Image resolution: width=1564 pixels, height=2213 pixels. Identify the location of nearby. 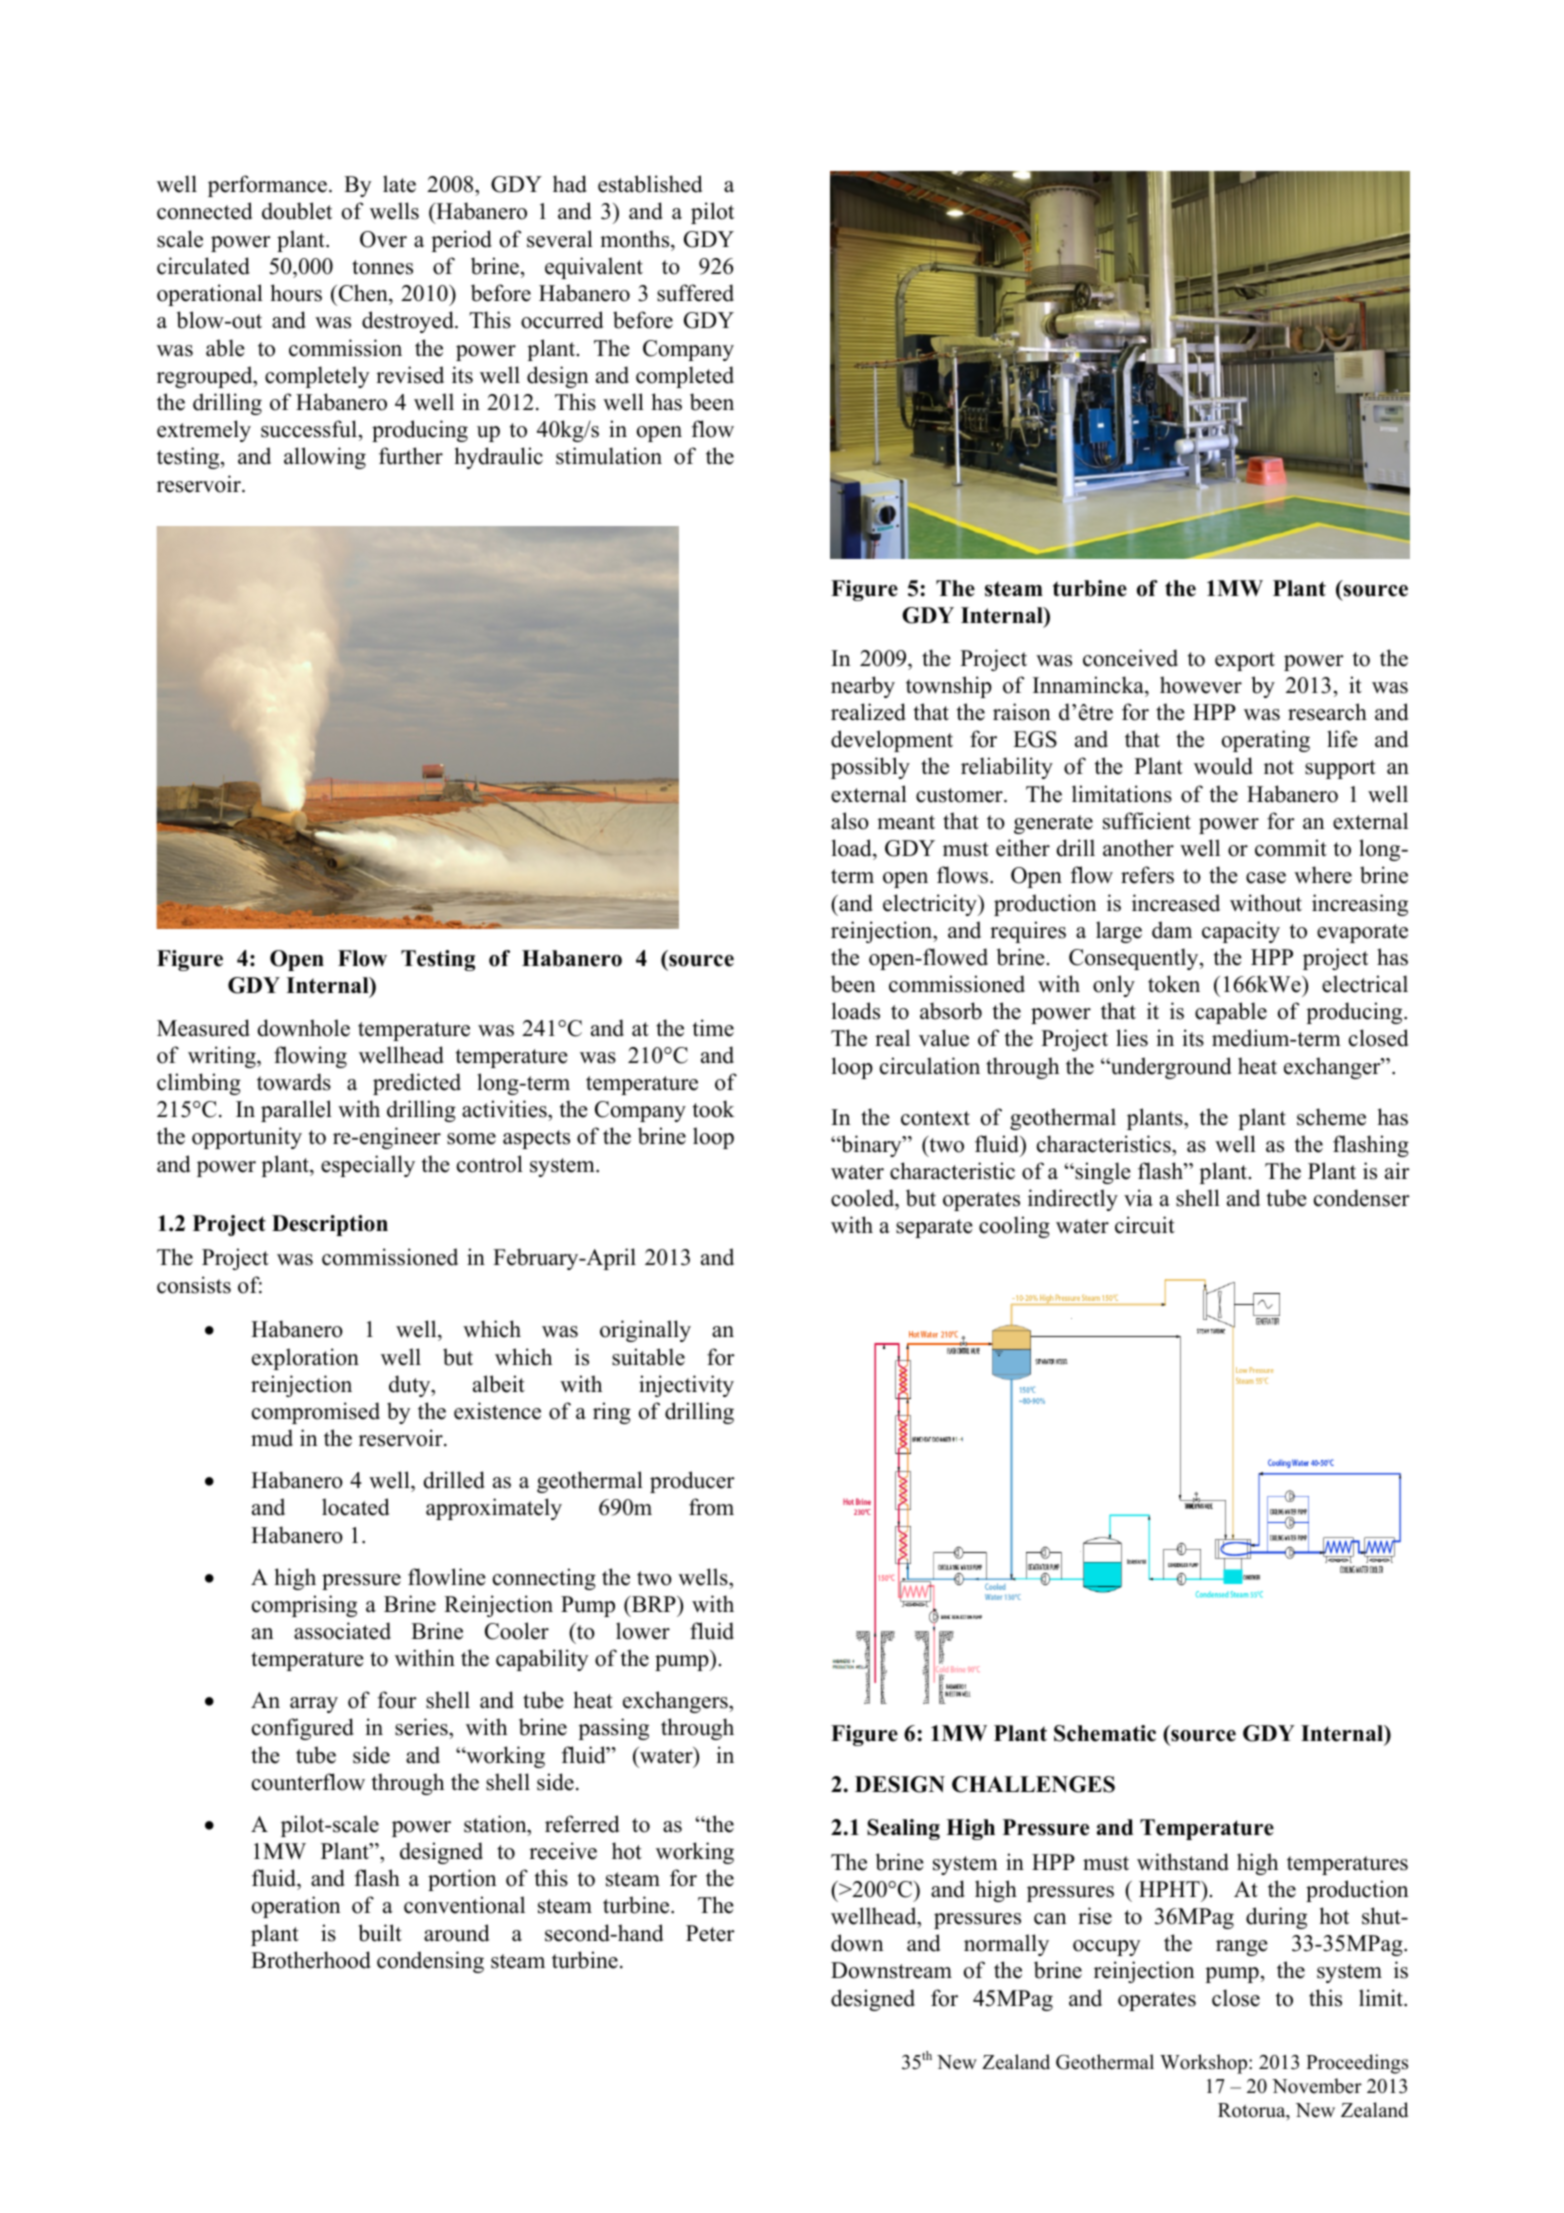
(863, 687).
